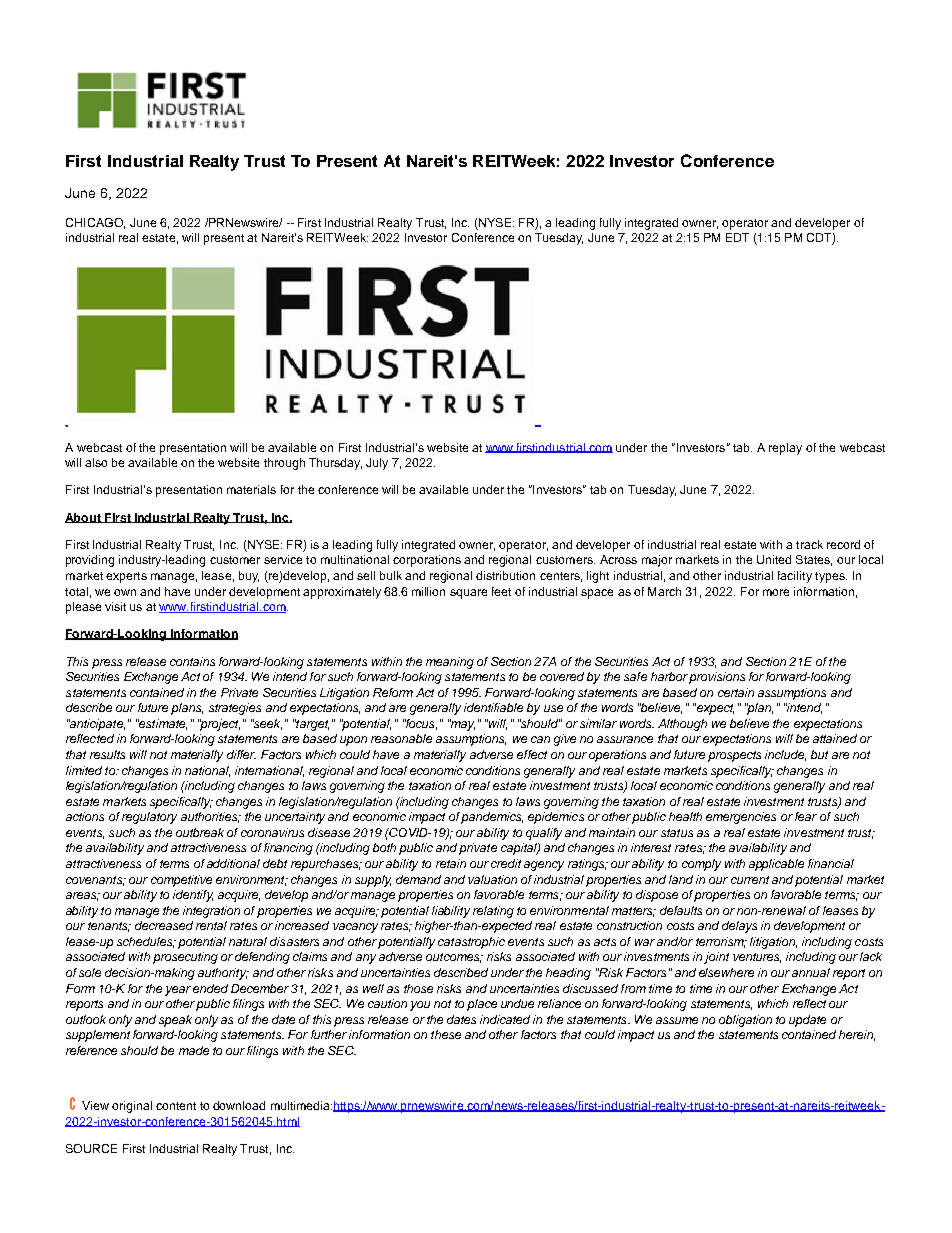 The width and height of the document is (952, 1233). Describe the element at coordinates (785, 449) in the document. I see `replay` at that location.
